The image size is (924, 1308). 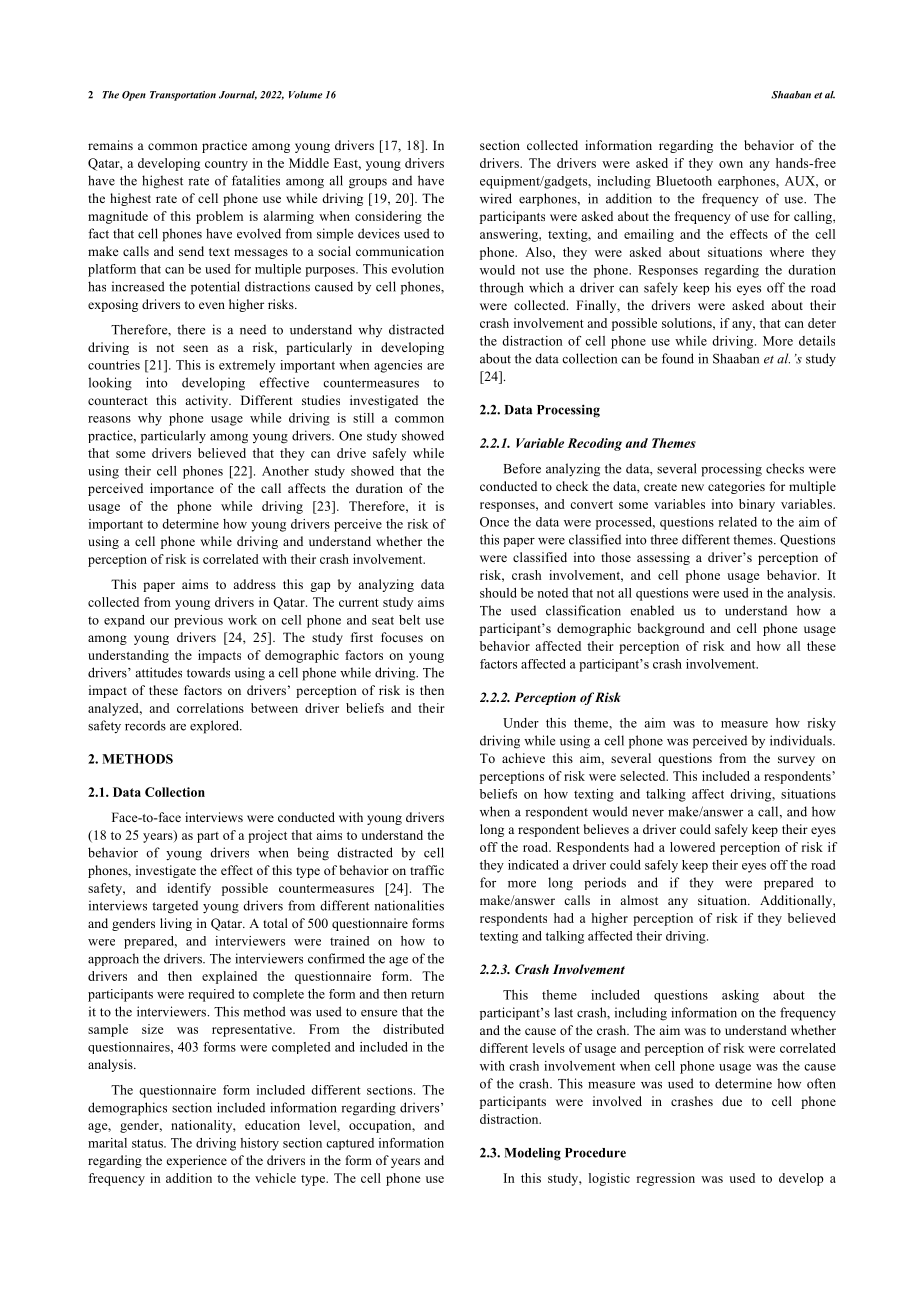 I want to click on Transportation, so click(x=183, y=96).
